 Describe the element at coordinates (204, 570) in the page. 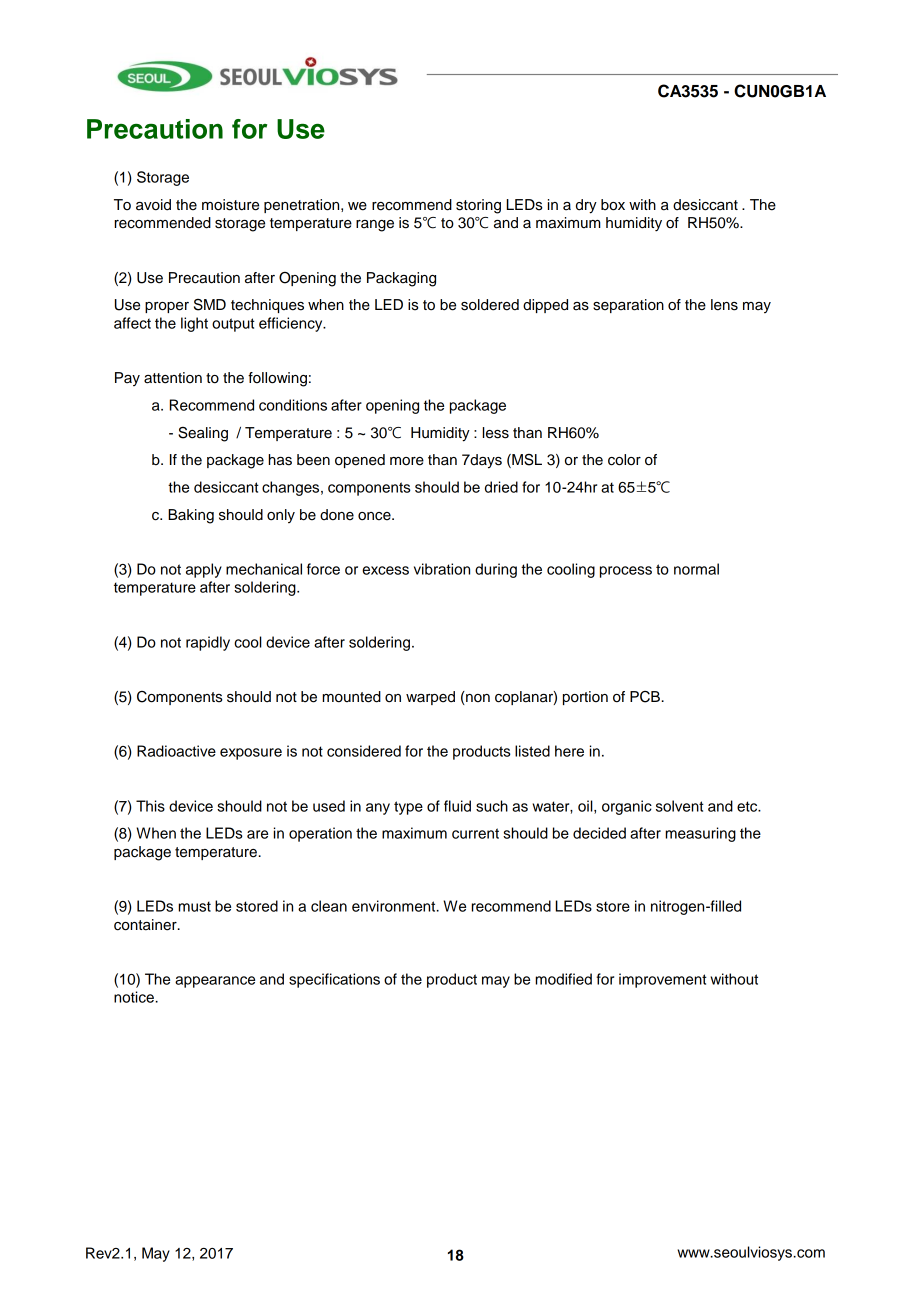

I see `apply` at that location.
